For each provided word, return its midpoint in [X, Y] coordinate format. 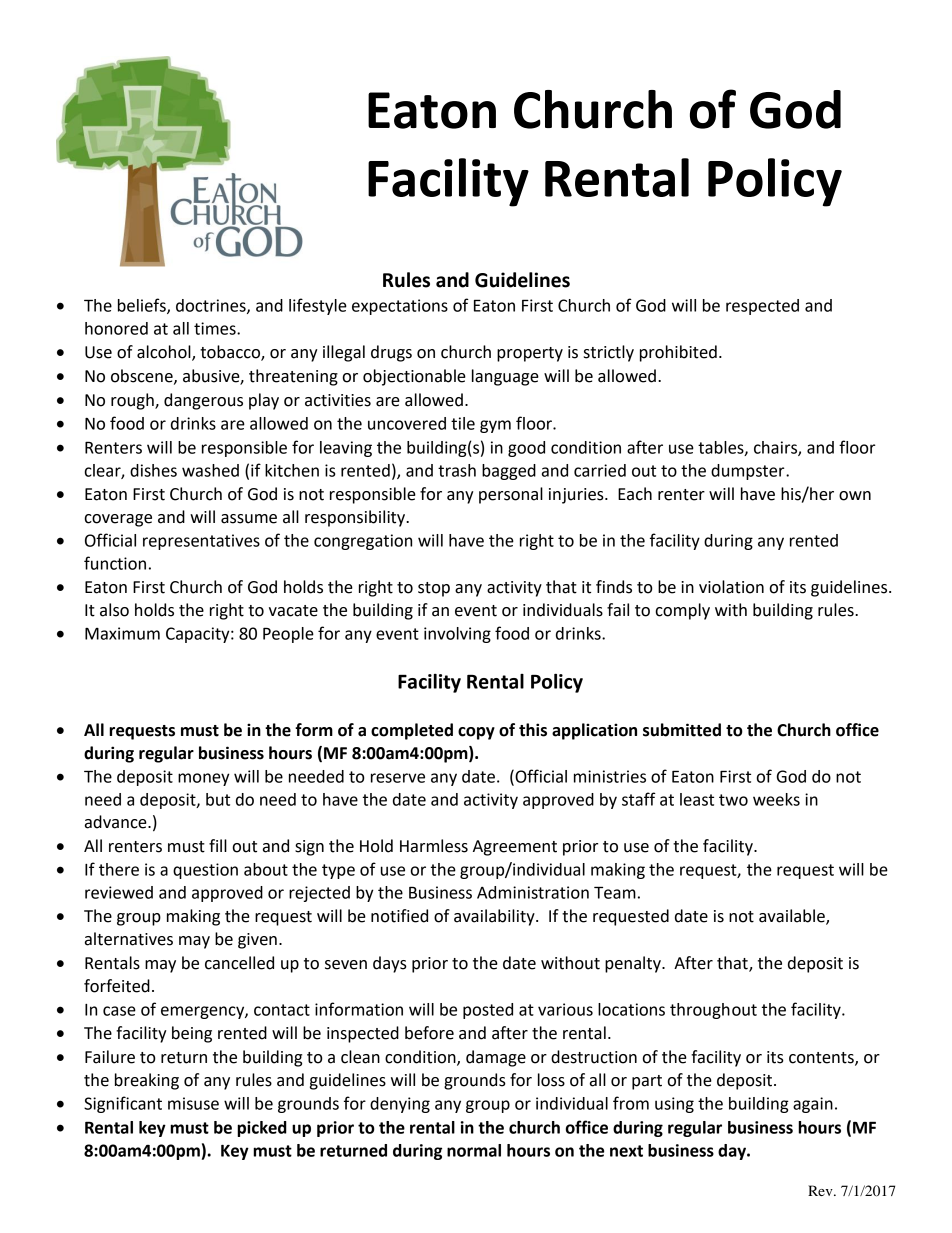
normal [474, 1150]
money [204, 779]
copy [476, 733]
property [530, 354]
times [216, 328]
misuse [193, 1103]
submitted [682, 730]
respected [762, 307]
